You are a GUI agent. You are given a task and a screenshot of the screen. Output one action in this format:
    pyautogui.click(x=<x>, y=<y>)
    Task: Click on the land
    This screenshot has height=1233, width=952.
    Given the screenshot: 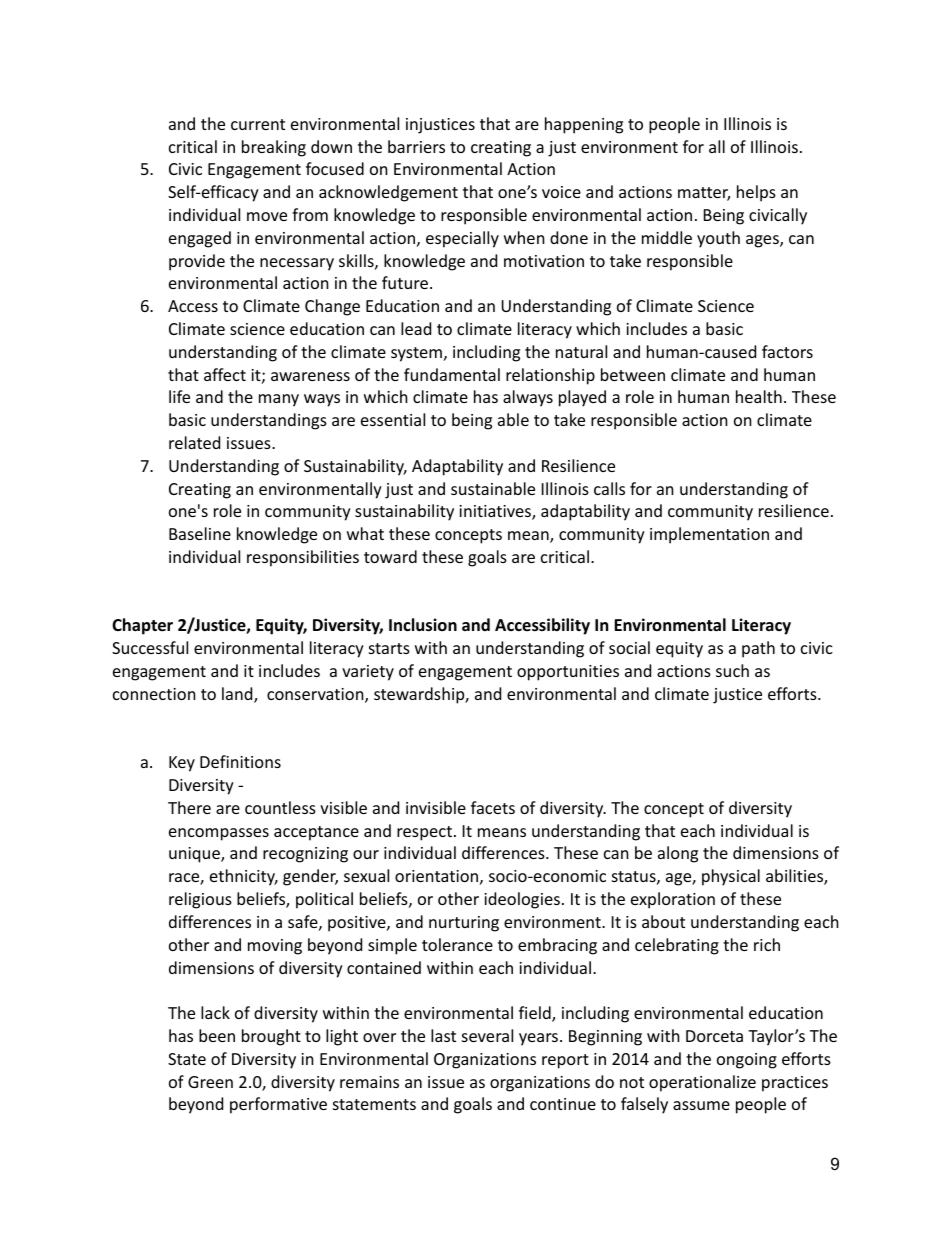 What is the action you would take?
    pyautogui.click(x=238, y=695)
